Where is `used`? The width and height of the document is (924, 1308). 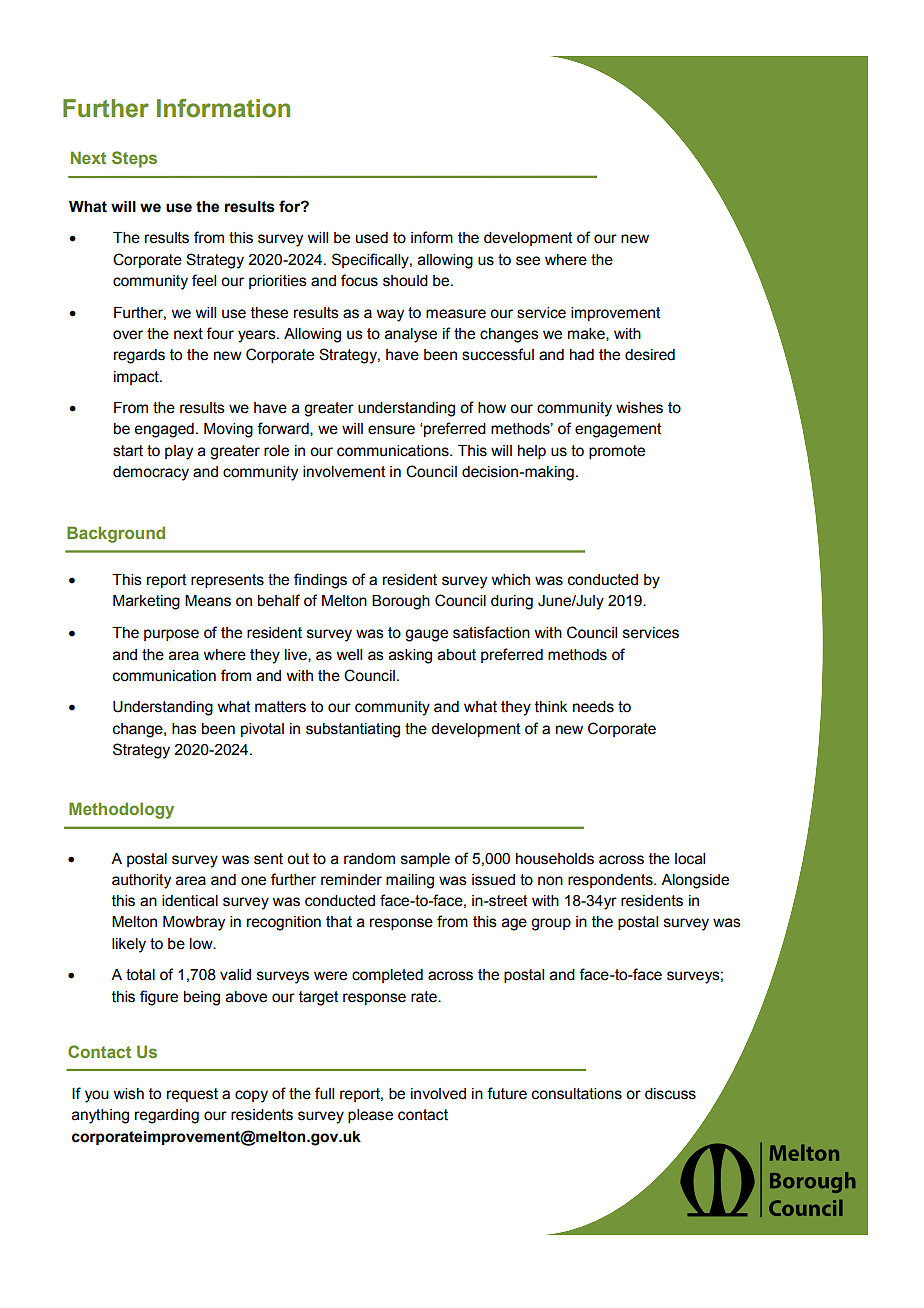 used is located at coordinates (372, 238).
